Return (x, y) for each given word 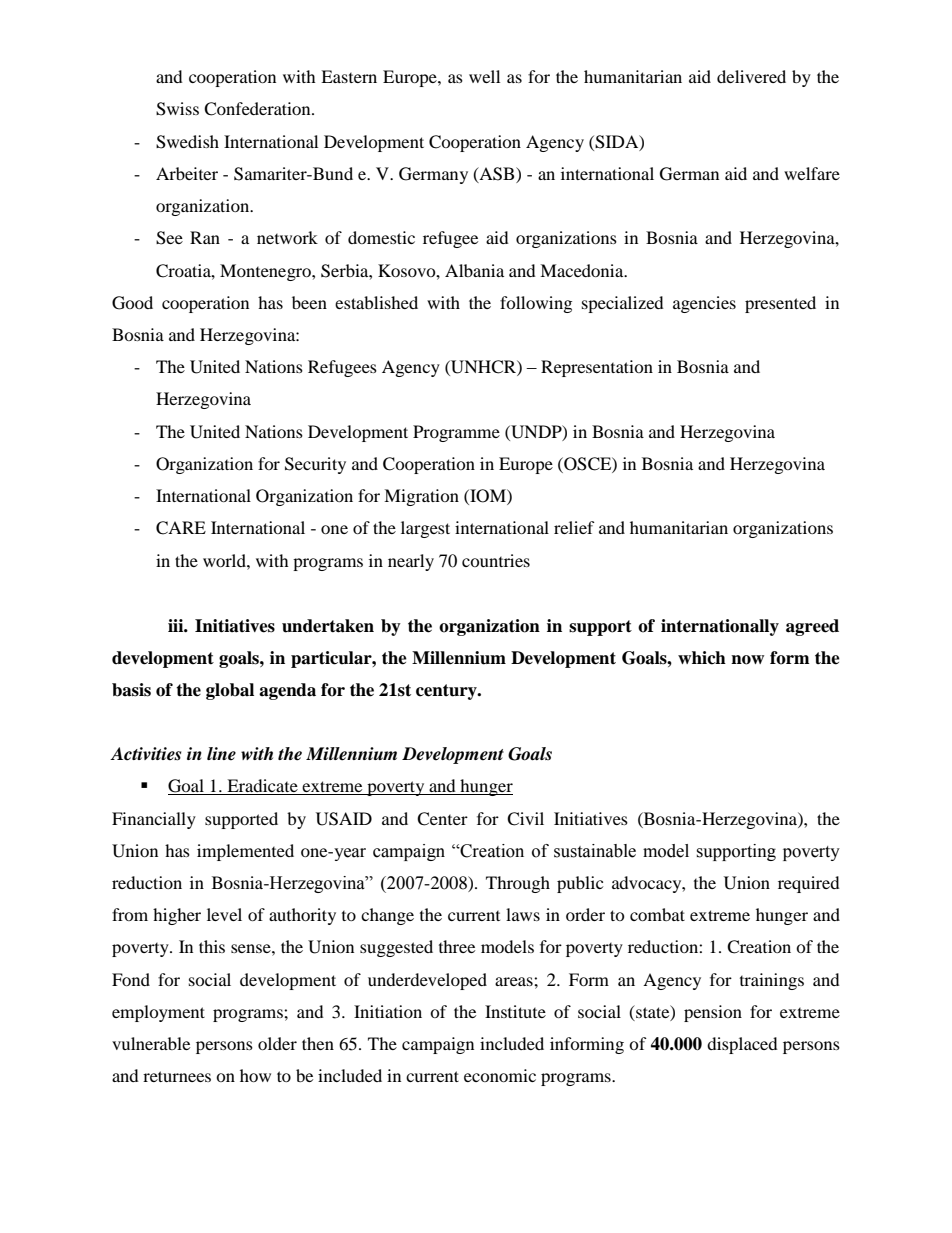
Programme (456, 433)
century (447, 692)
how (255, 1075)
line (221, 754)
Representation (597, 368)
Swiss (177, 109)
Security (315, 465)
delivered (751, 76)
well (484, 76)
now (747, 660)
